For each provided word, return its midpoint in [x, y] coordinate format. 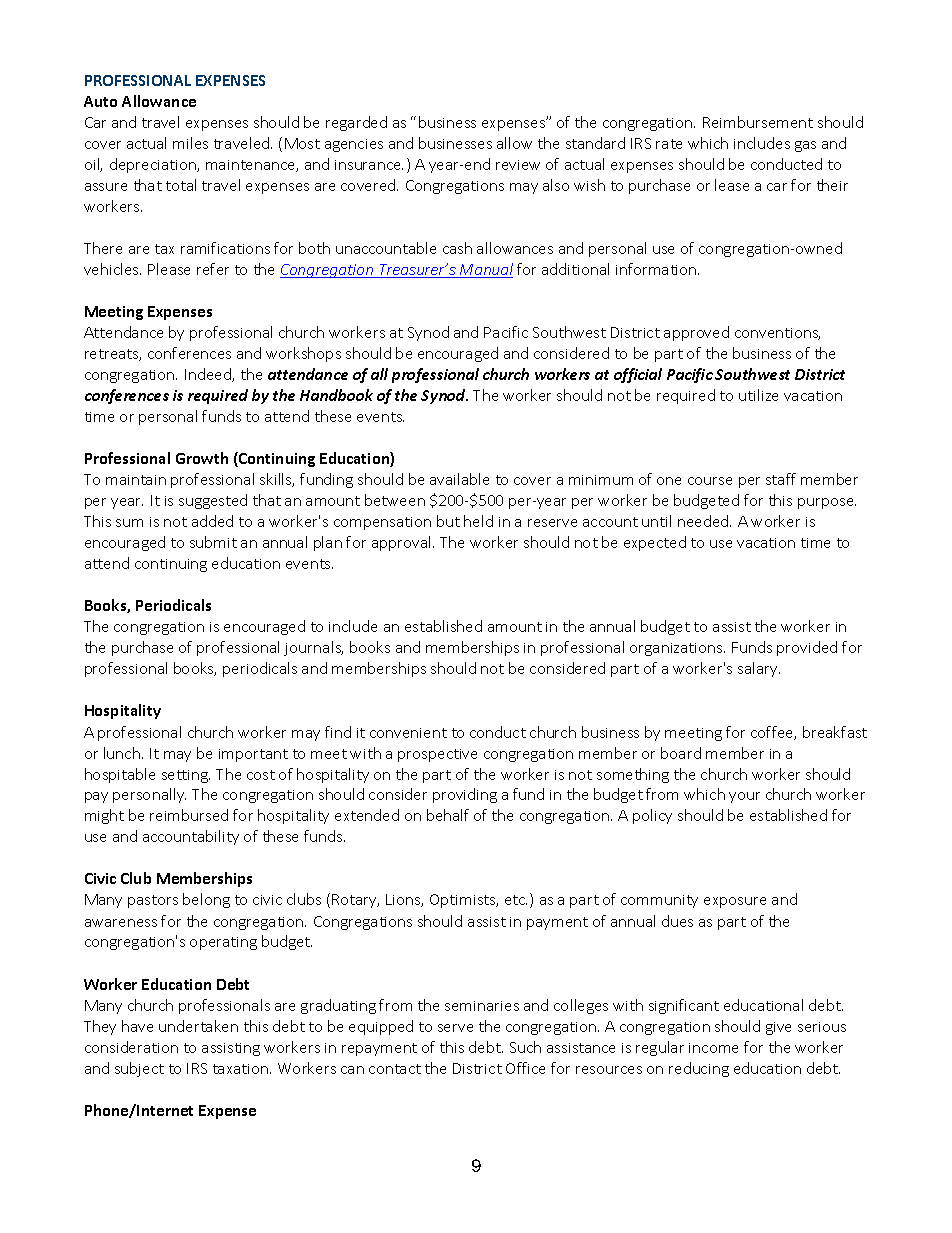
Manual [485, 270]
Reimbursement [758, 122]
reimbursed [189, 815]
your [744, 797]
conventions [777, 334]
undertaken [198, 1026]
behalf [448, 815]
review [518, 165]
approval [403, 543]
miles [190, 143]
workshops [303, 354]
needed [704, 521]
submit [213, 542]
